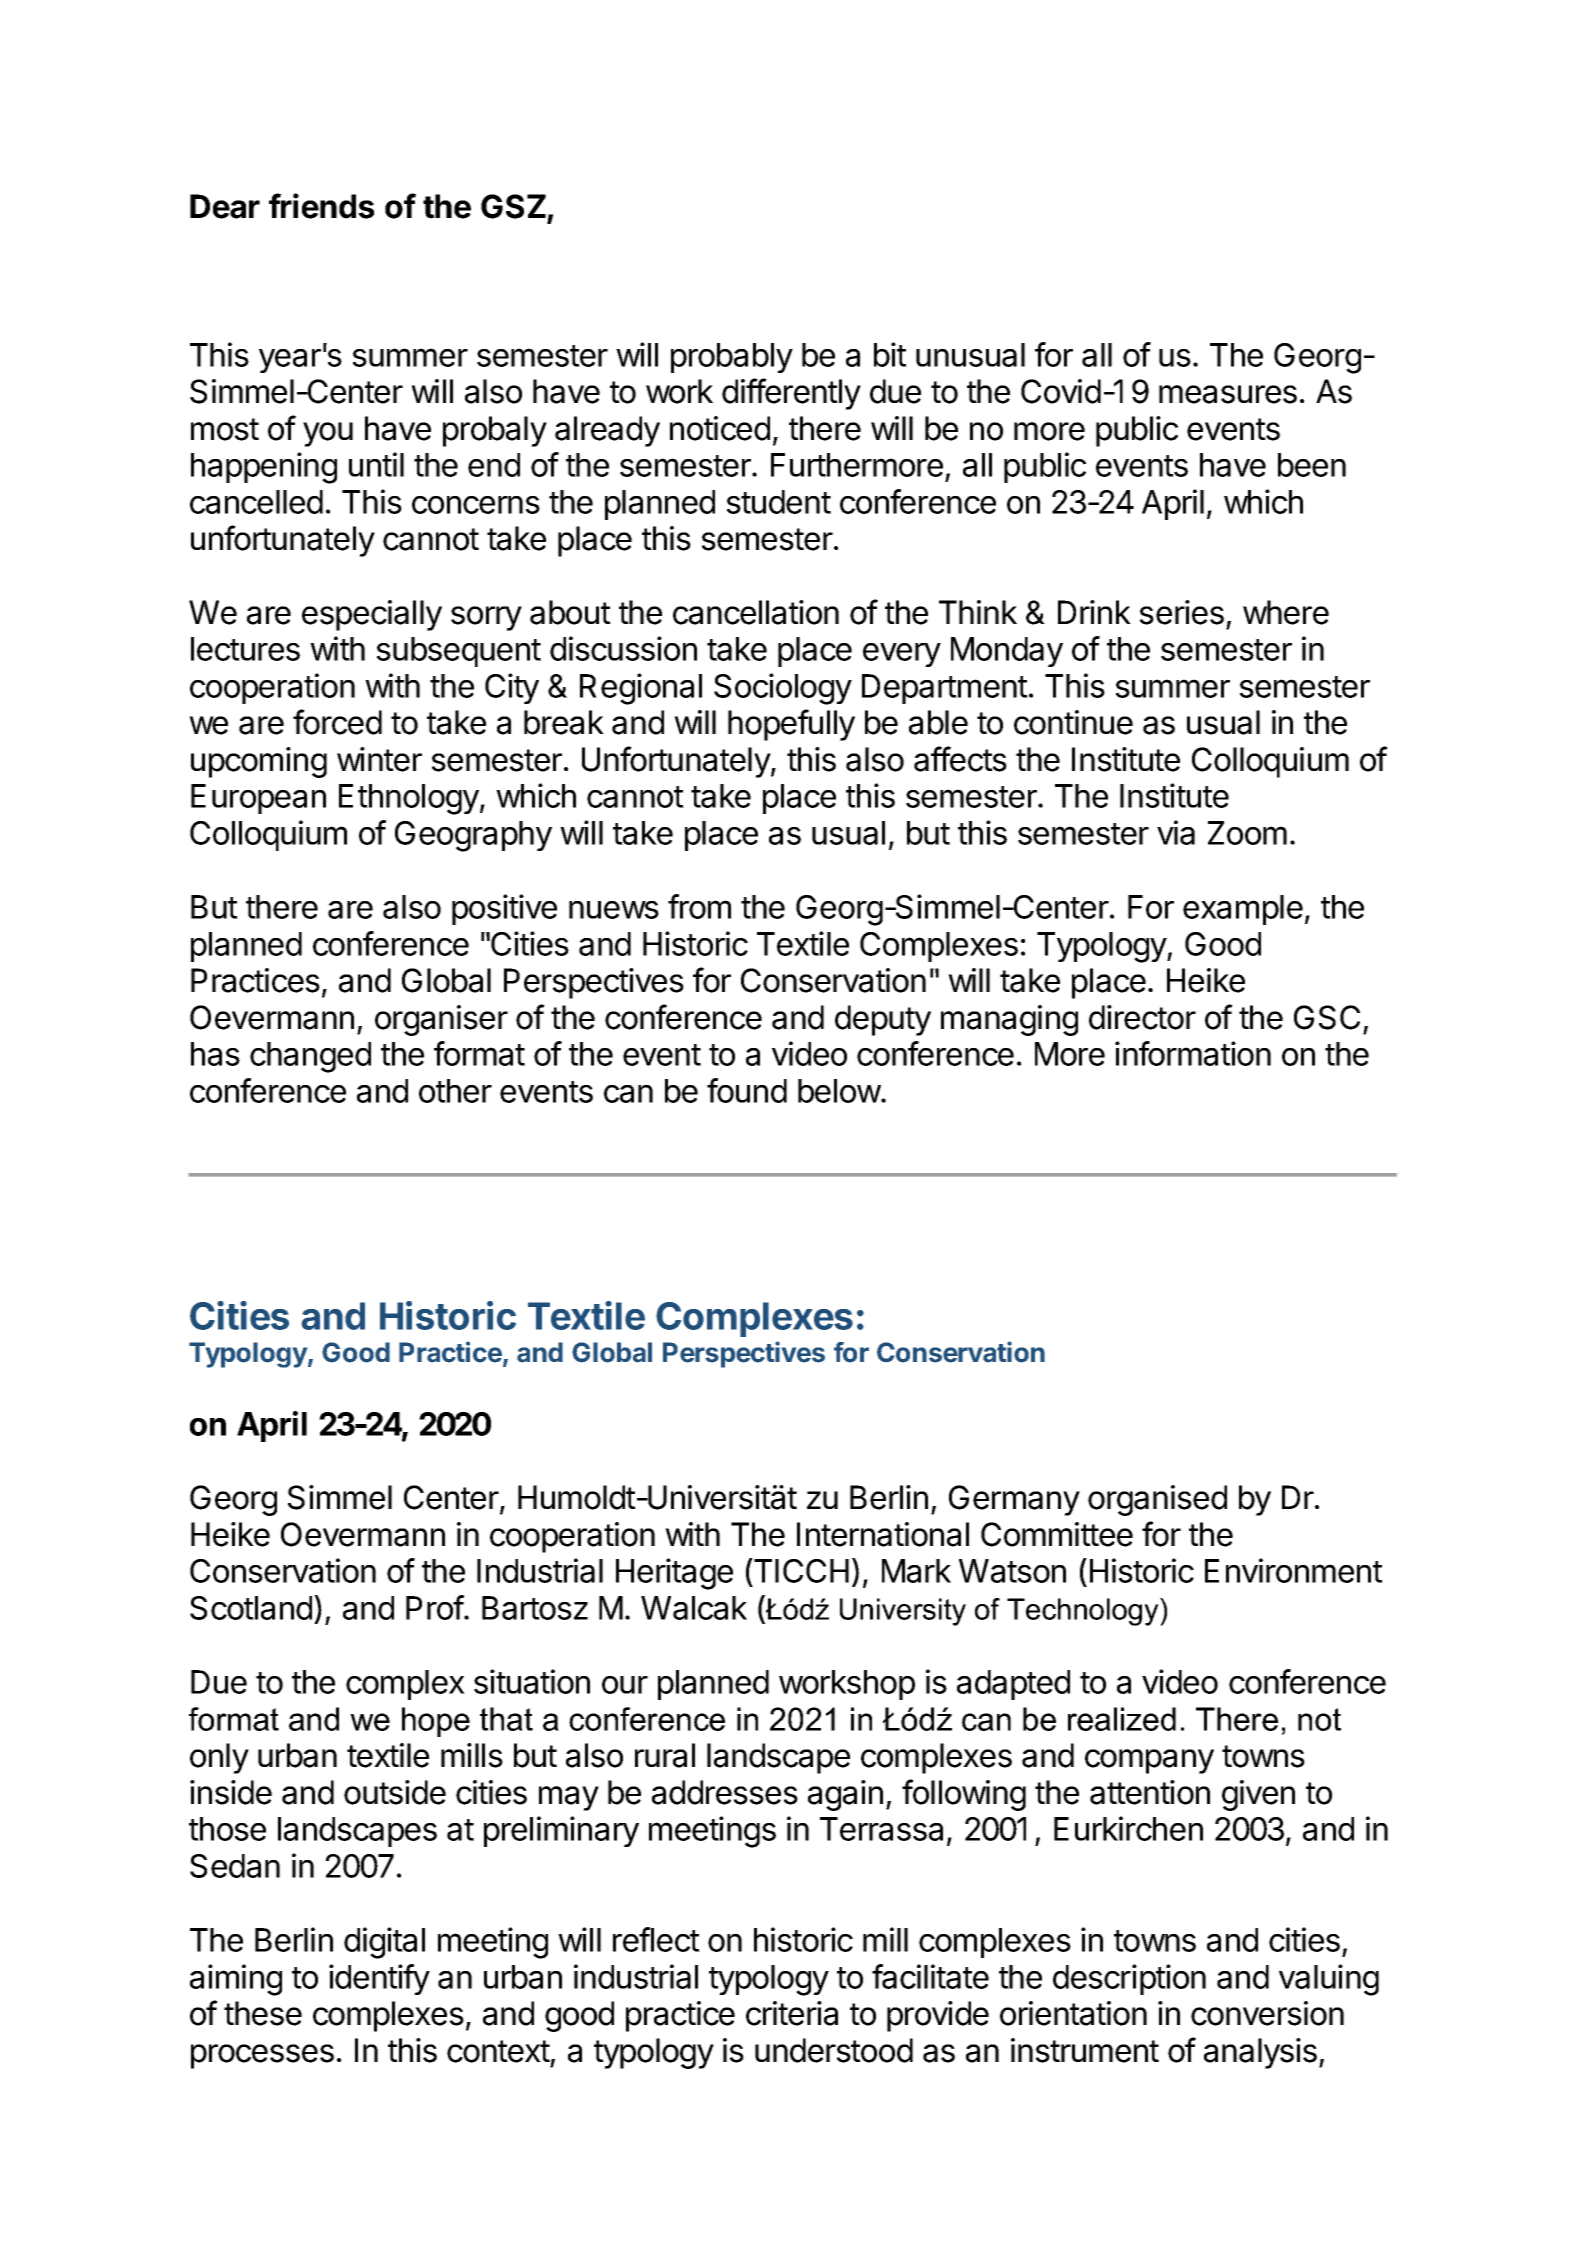 Image resolution: width=1586 pixels, height=2242 pixels. Describe the element at coordinates (732, 358) in the document. I see `probably` at that location.
